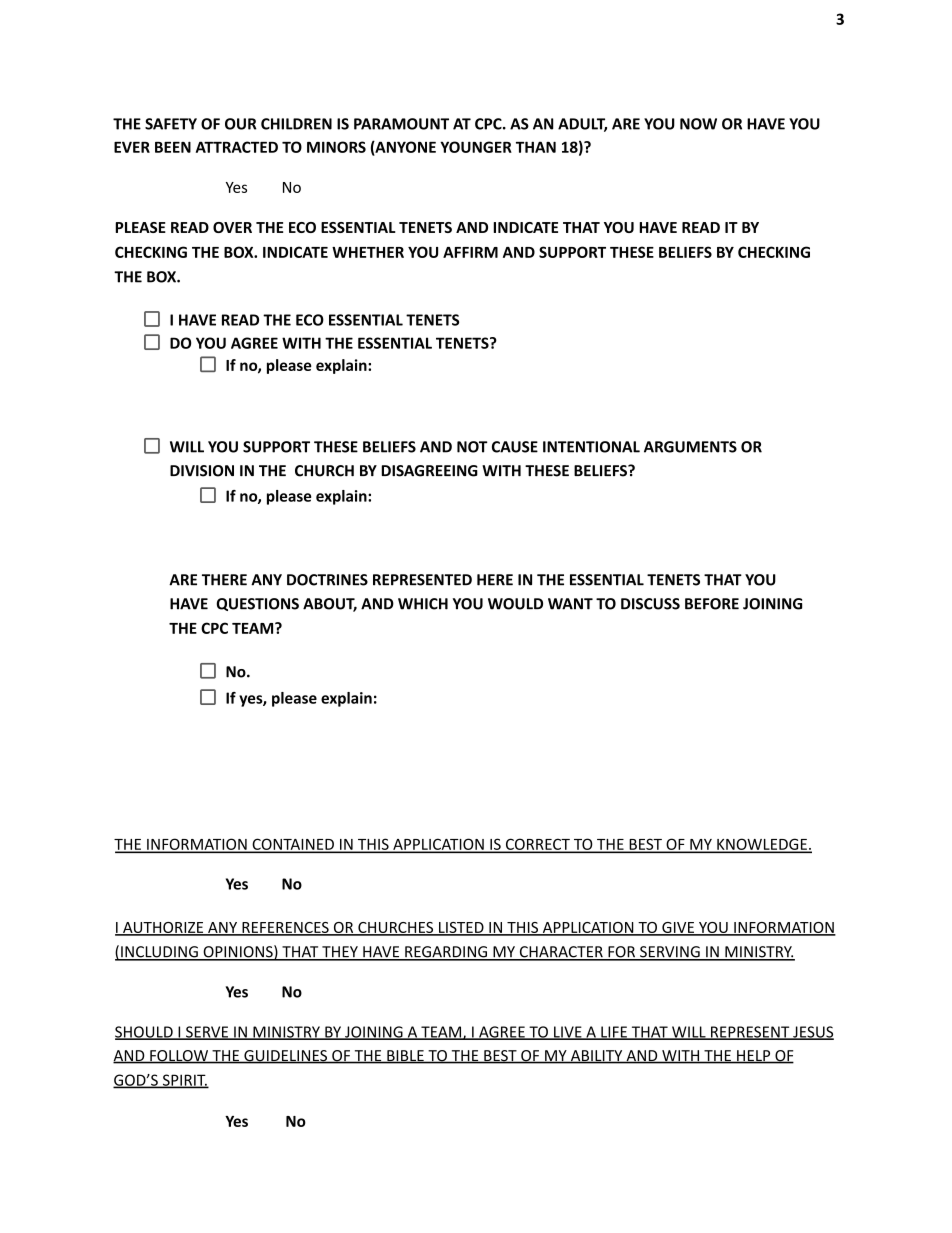 This image has width=952, height=1233. Describe the element at coordinates (237, 147) in the image. I see `ATTRACTED` at that location.
